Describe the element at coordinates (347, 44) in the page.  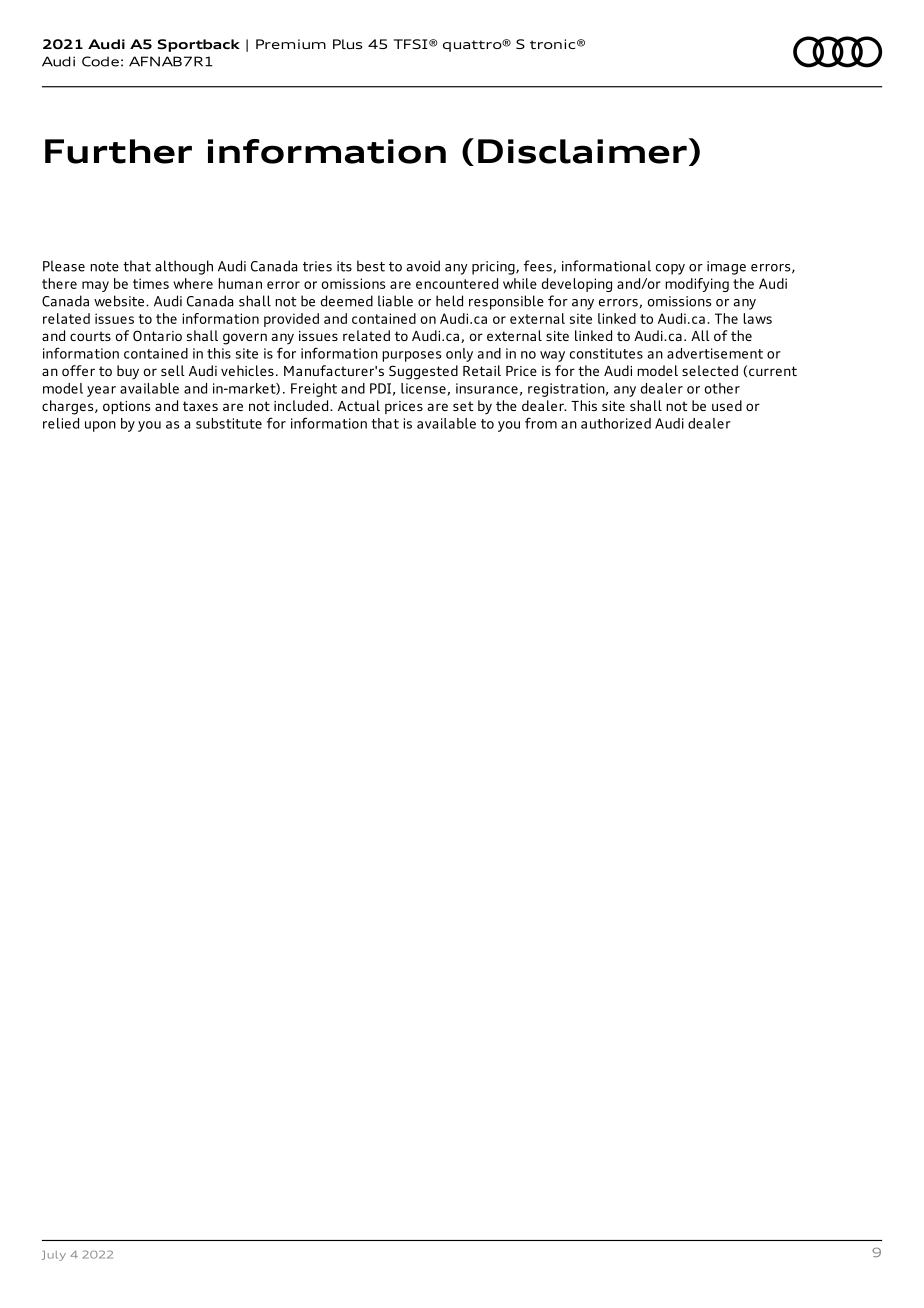
I see `Plus` at that location.
